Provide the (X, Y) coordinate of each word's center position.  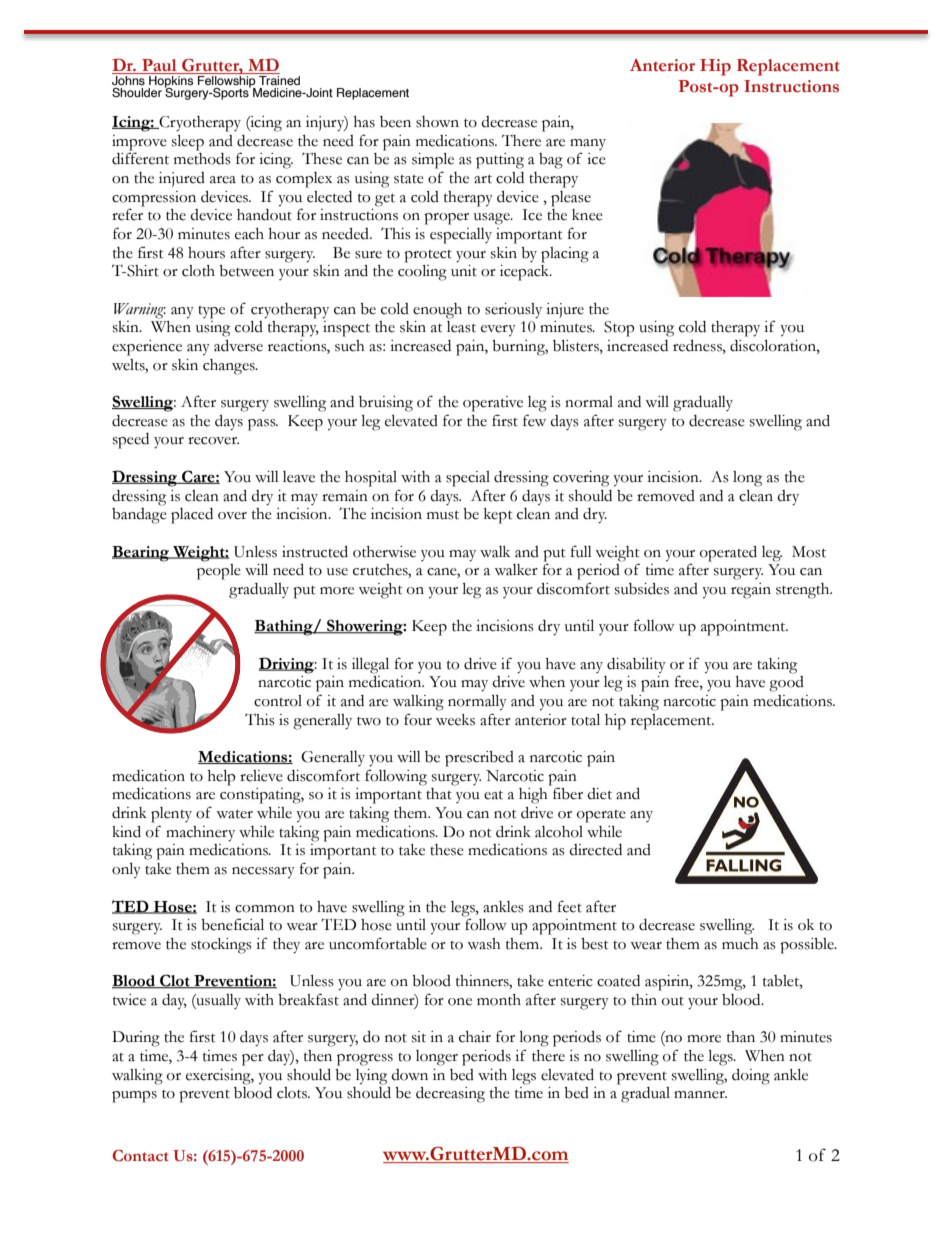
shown (437, 122)
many (588, 144)
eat (493, 795)
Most (809, 552)
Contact (140, 1156)
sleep (188, 143)
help (222, 778)
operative (493, 404)
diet (599, 794)
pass (263, 425)
